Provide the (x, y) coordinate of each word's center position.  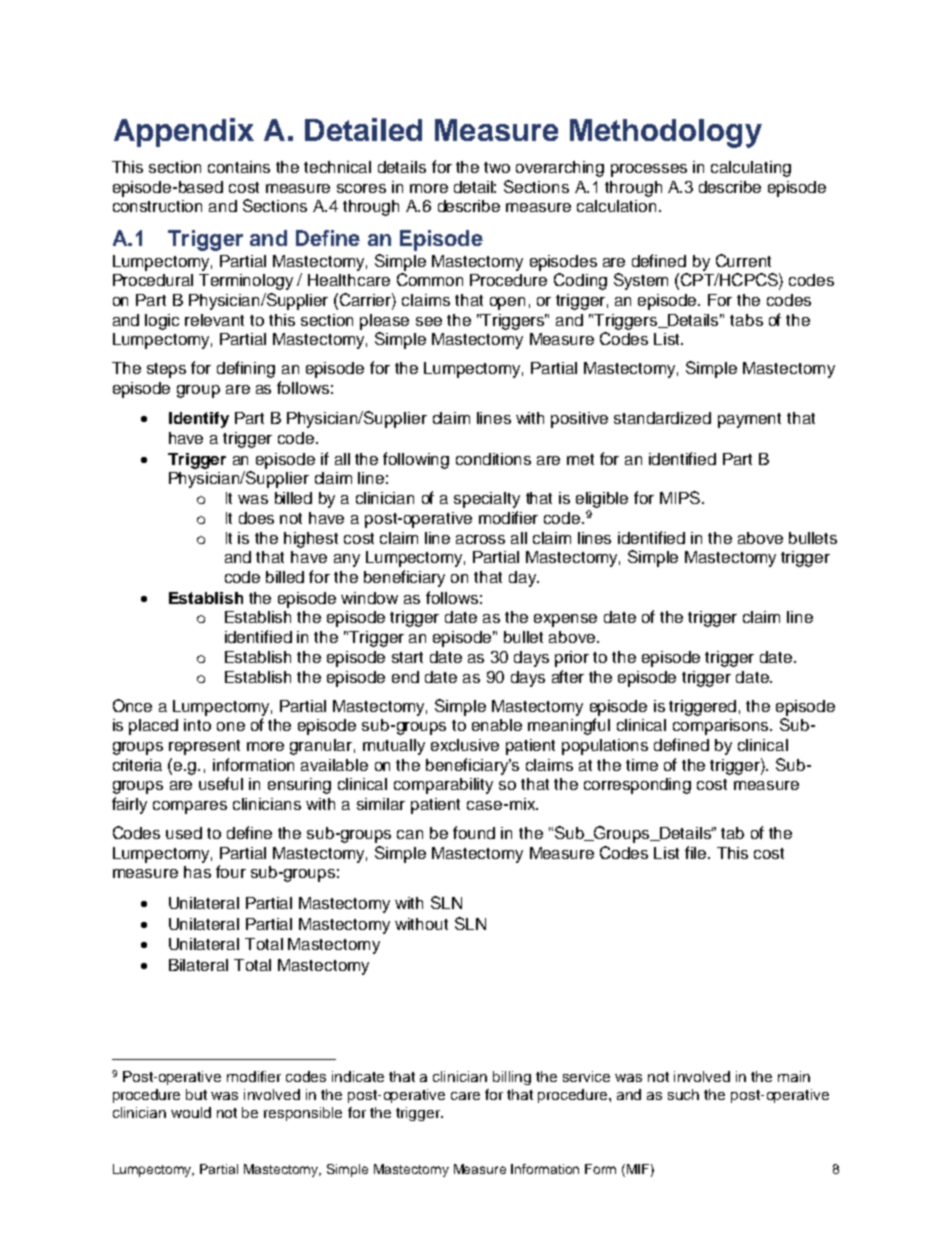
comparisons (722, 727)
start (407, 657)
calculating (751, 169)
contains (239, 167)
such (683, 1094)
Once (132, 705)
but (196, 1094)
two (497, 167)
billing (512, 1078)
